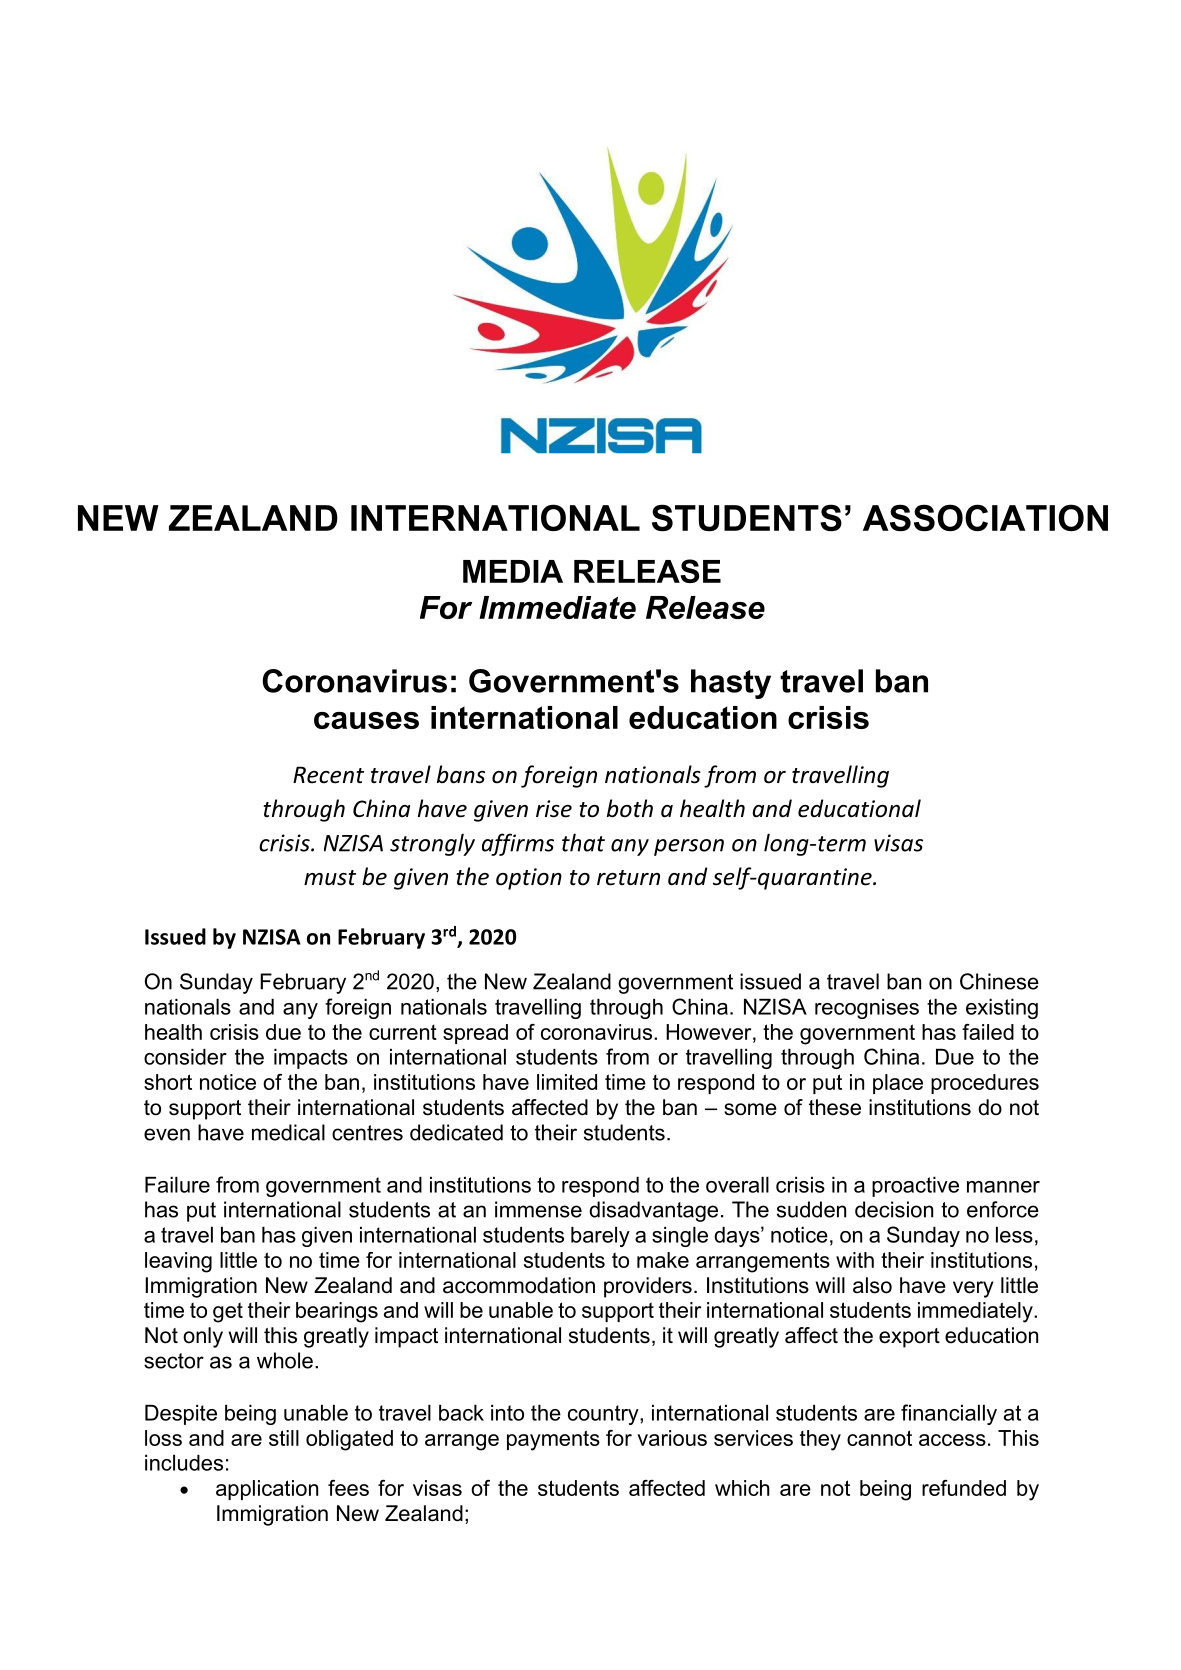 This screenshot has height=1670, width=1181. What do you see at coordinates (583, 842) in the screenshot?
I see `that` at bounding box center [583, 842].
